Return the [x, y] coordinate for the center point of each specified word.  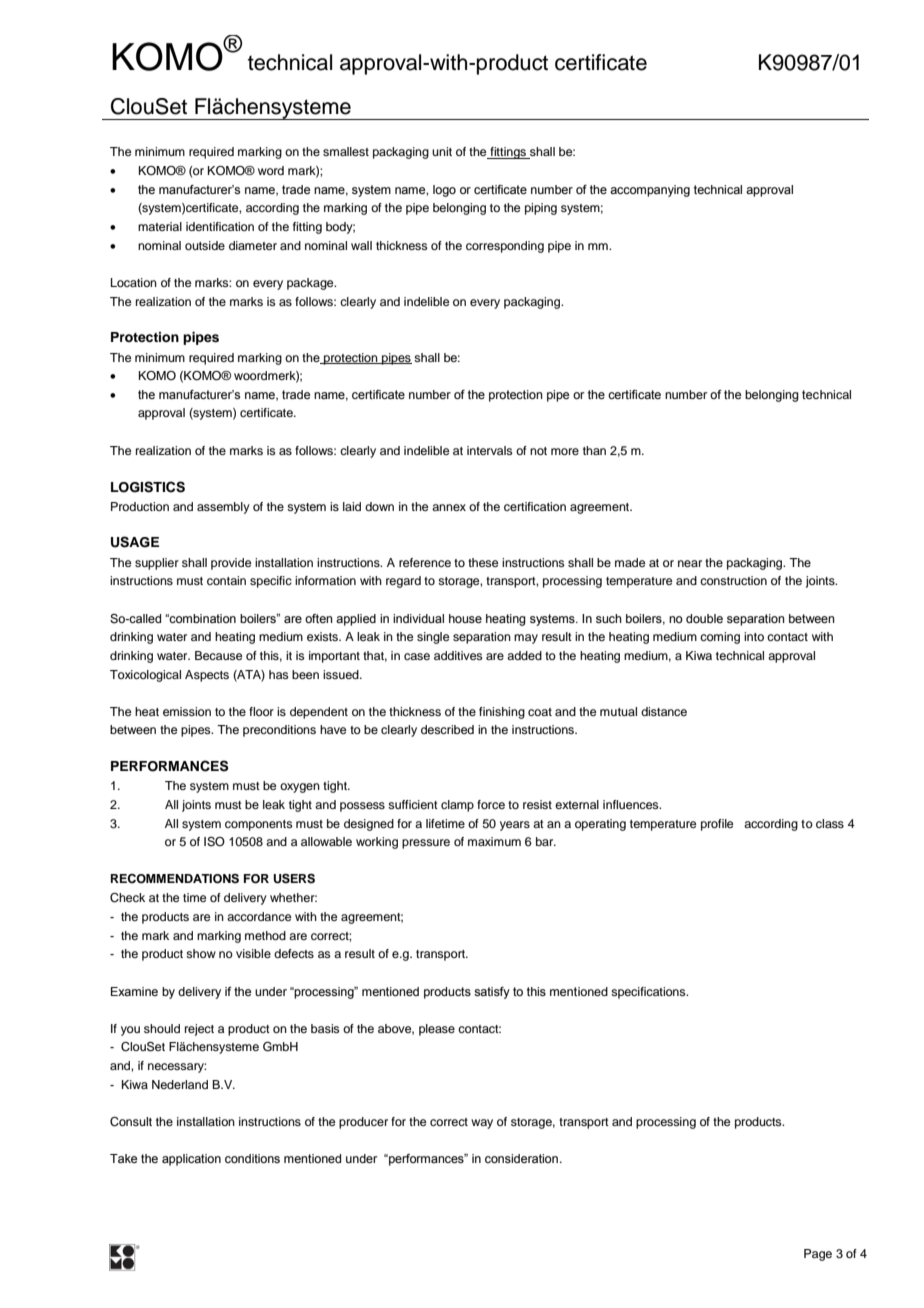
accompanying [650, 191]
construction [733, 580]
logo [444, 191]
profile [717, 825]
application [191, 1160]
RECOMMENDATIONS [175, 879]
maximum [494, 841]
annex [449, 507]
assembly [223, 508]
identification [220, 226]
